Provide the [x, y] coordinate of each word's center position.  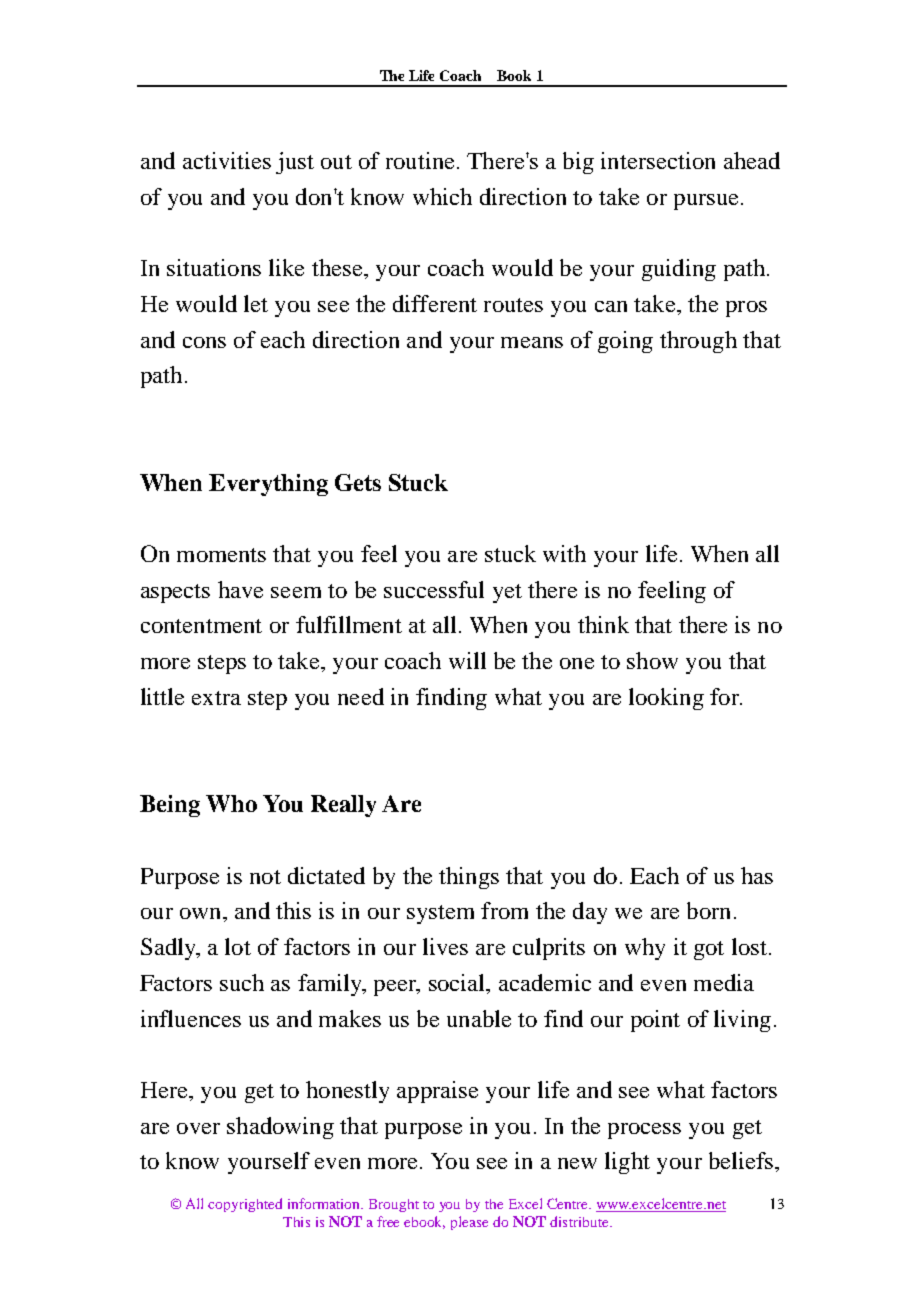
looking [666, 699]
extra [216, 698]
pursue [706, 202]
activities [227, 160]
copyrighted [245, 1205]
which [442, 196]
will [467, 660]
